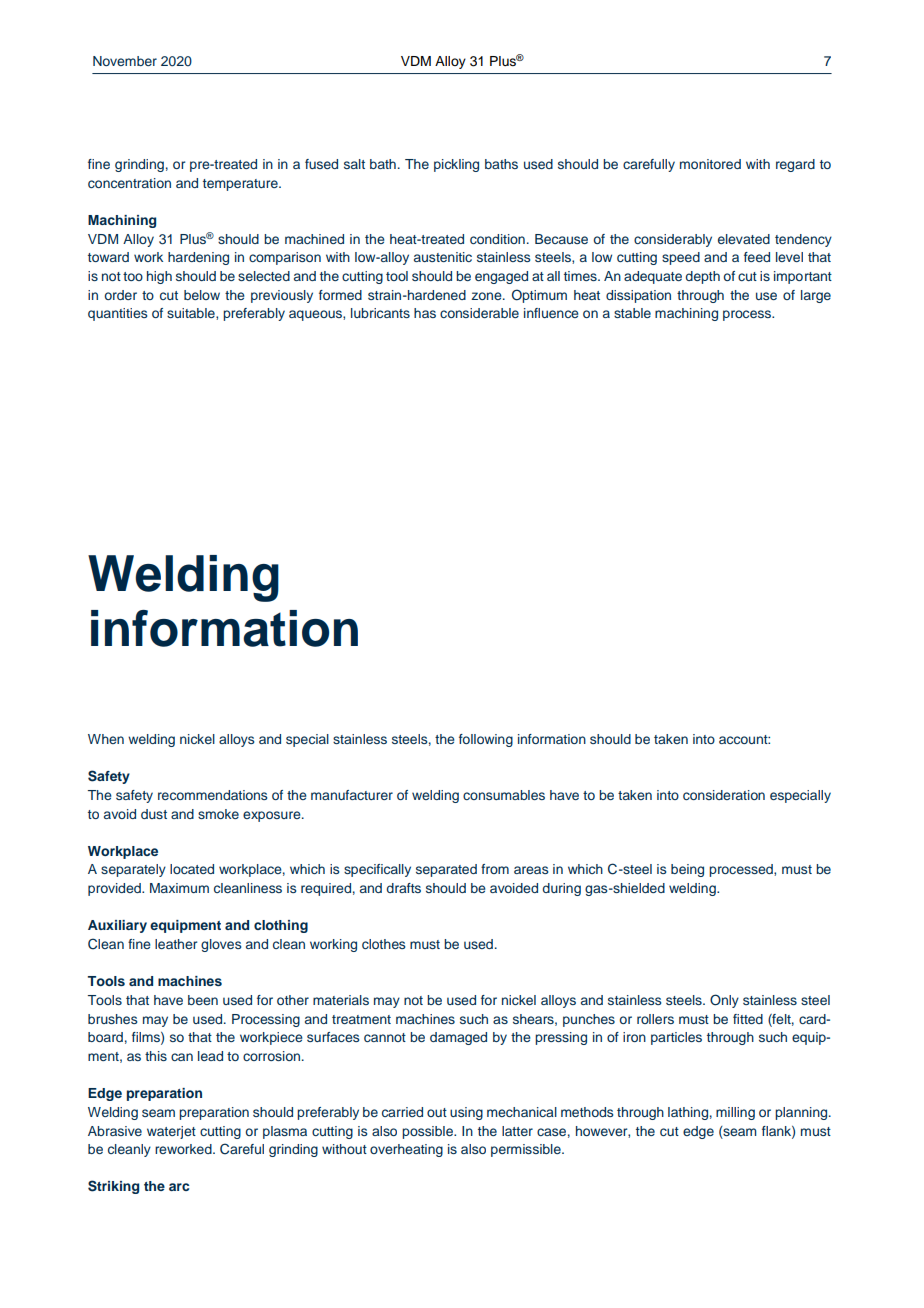 Image resolution: width=924 pixels, height=1308 pixels. I want to click on following, so click(486, 740).
